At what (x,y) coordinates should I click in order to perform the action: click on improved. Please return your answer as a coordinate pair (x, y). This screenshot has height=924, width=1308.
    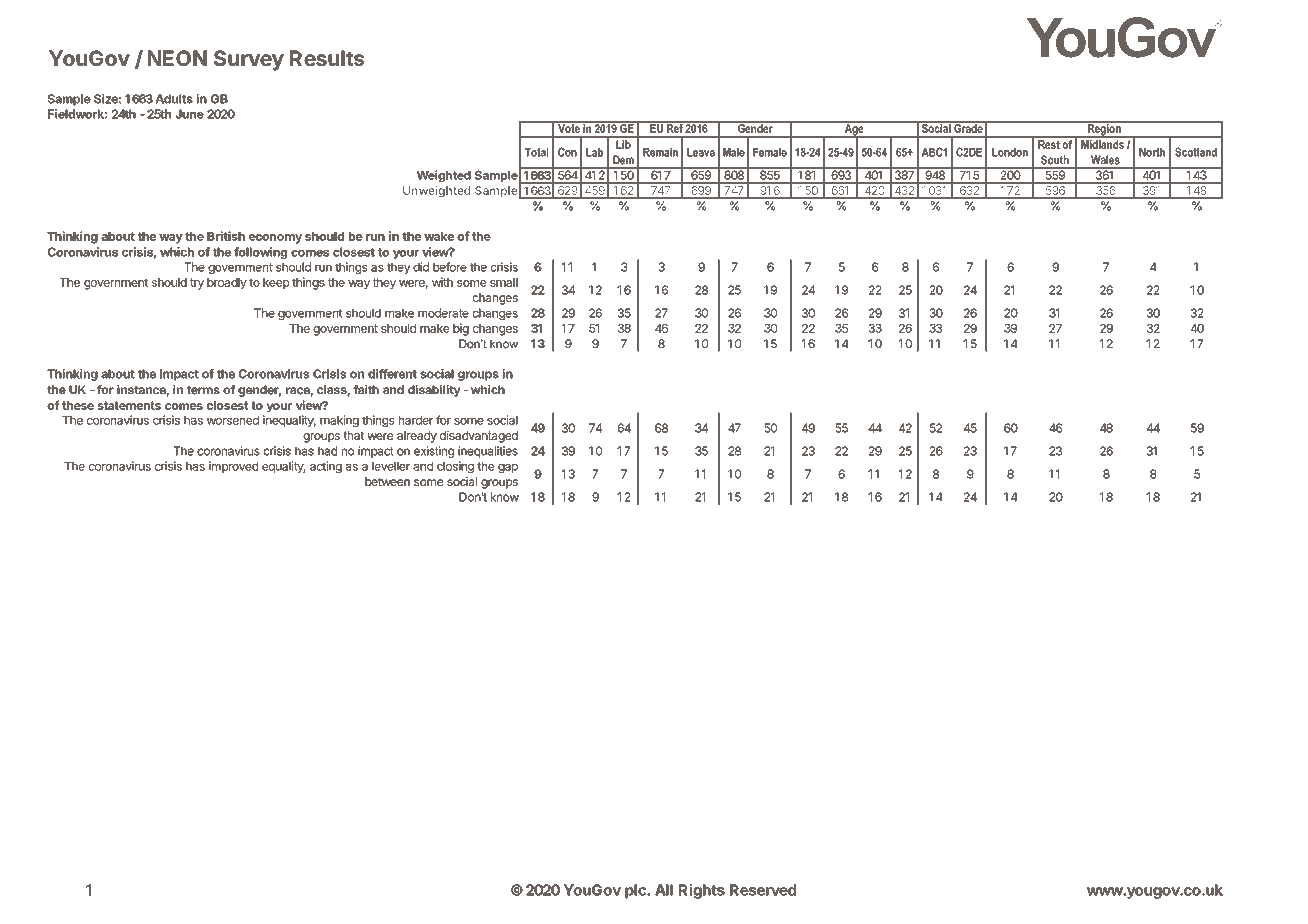
    Looking at the image, I should click on (233, 467).
